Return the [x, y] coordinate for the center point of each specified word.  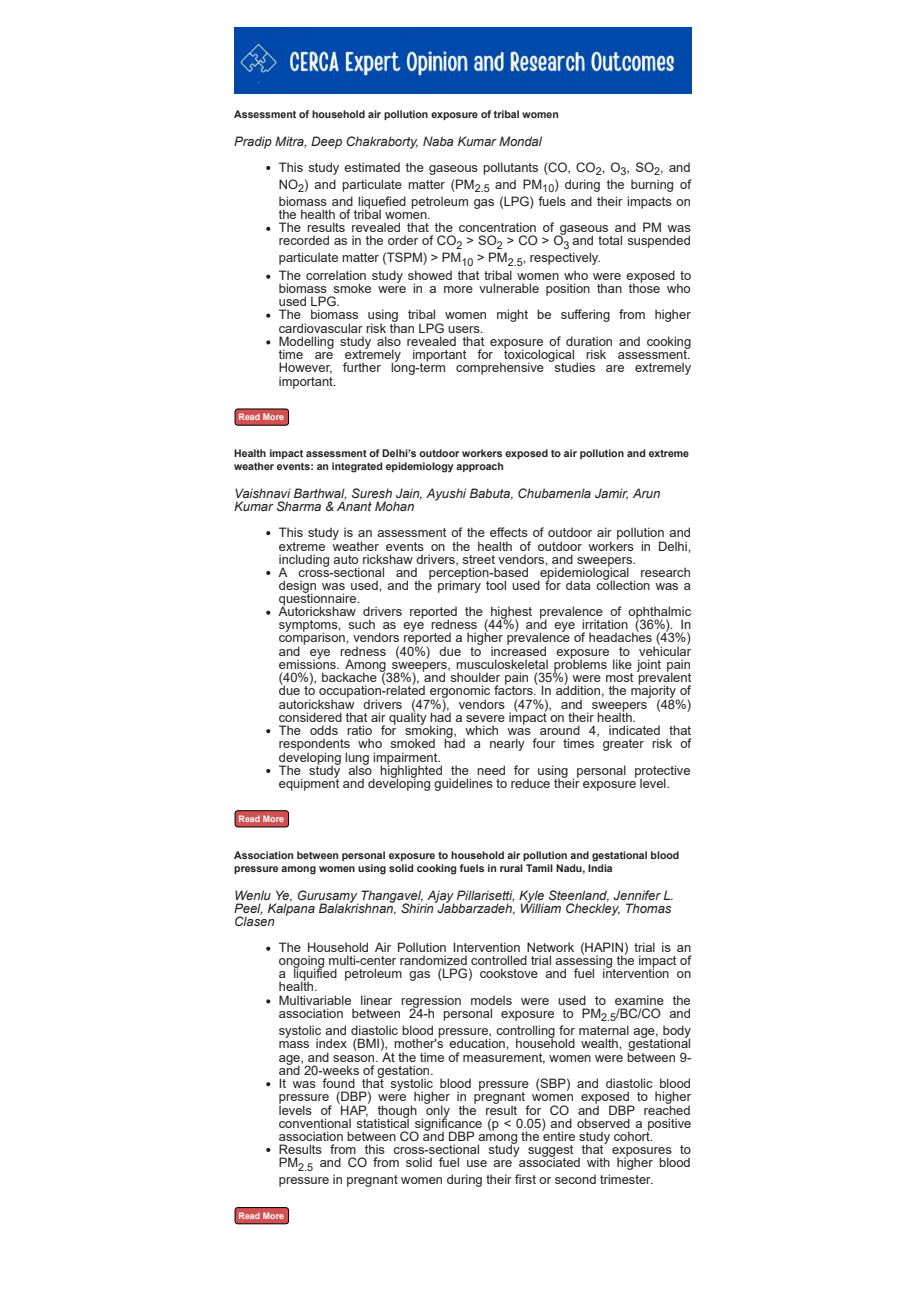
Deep [326, 142]
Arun [646, 493]
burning [652, 185]
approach [479, 467]
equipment [309, 783]
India [600, 868]
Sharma [299, 506]
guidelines [463, 784]
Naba [438, 141]
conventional [315, 1123]
